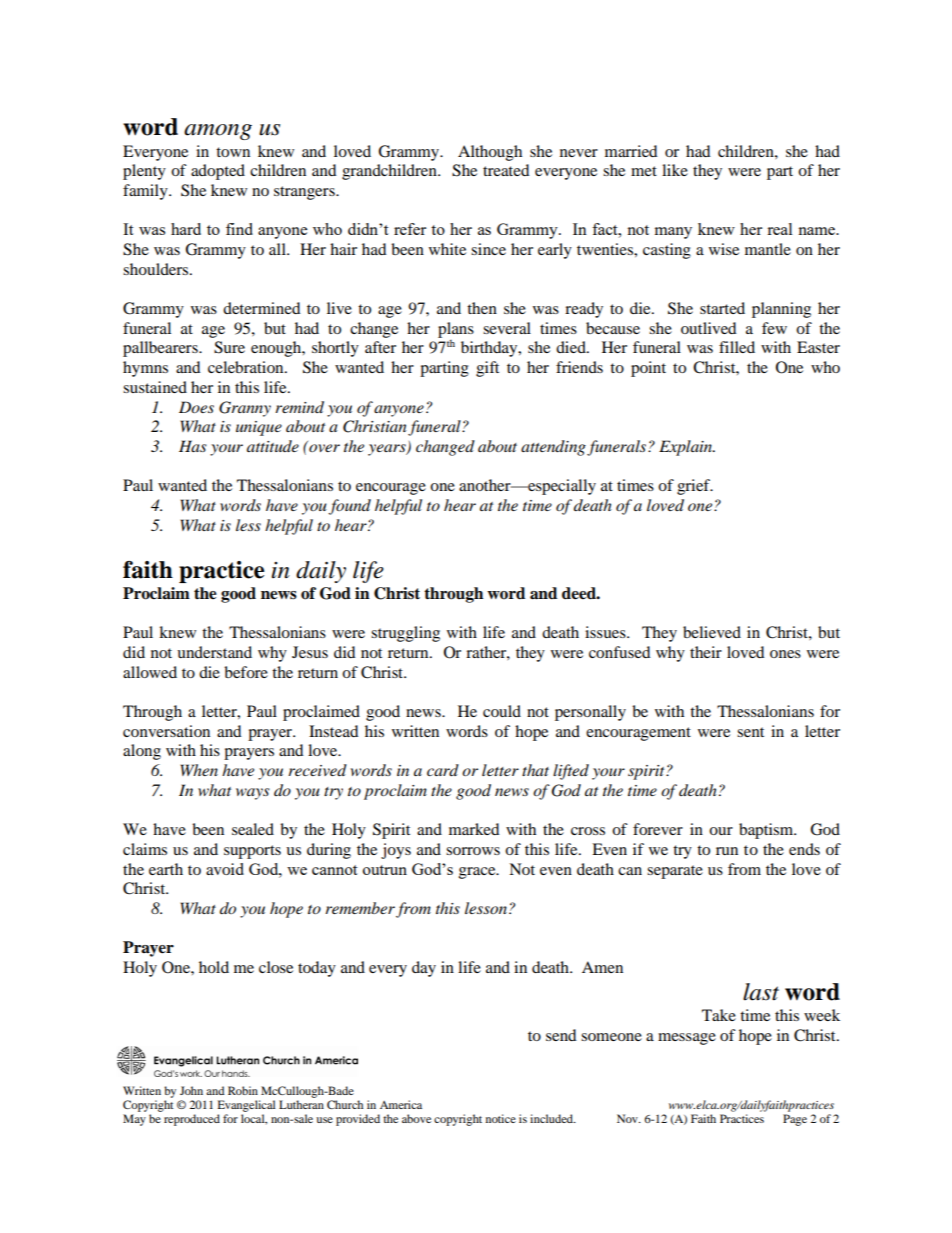  What do you see at coordinates (795, 1120) in the page?
I see `Page` at bounding box center [795, 1120].
